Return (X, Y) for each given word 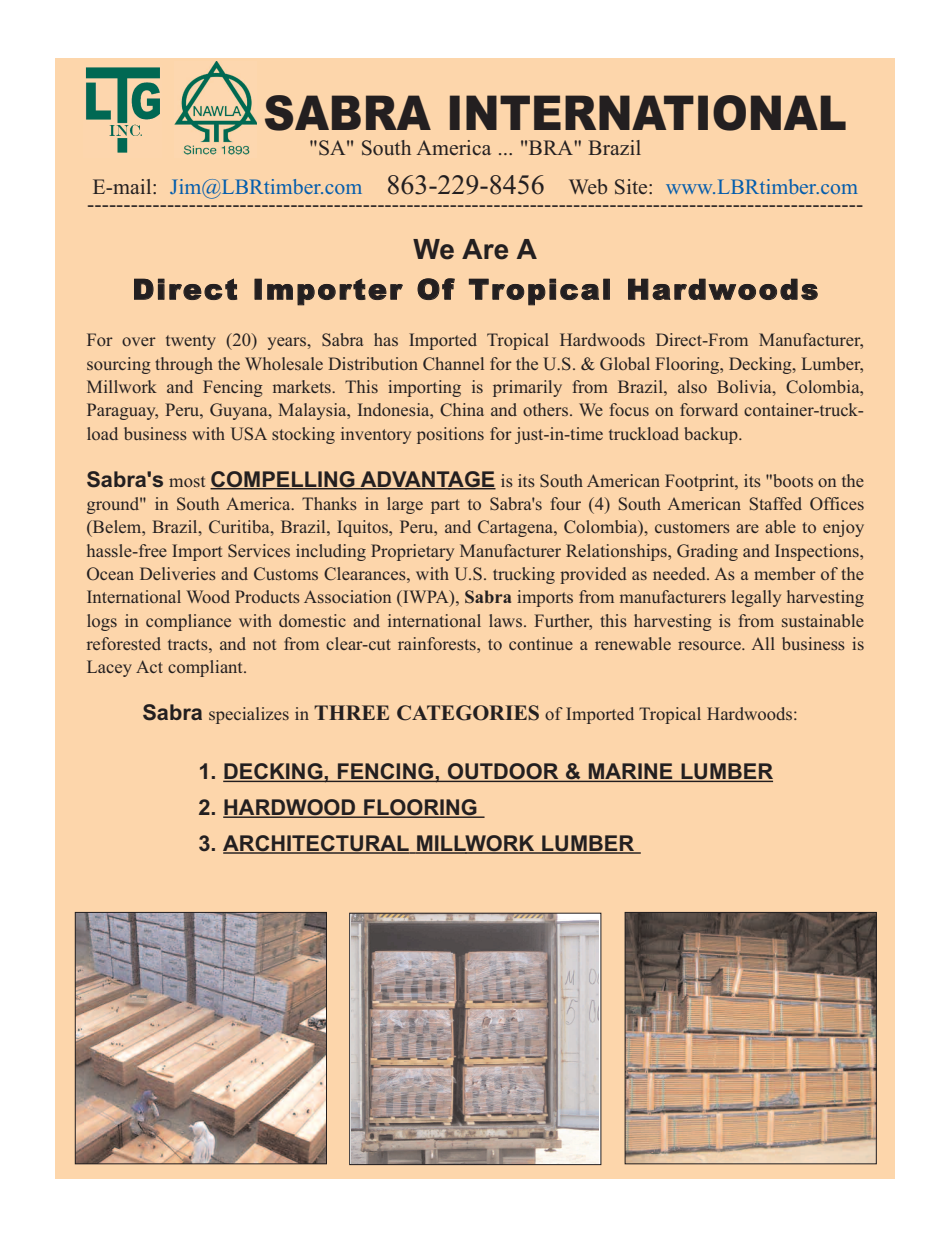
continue (541, 643)
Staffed (776, 503)
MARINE (631, 772)
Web (588, 186)
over (139, 341)
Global (625, 364)
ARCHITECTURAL (317, 844)
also (692, 386)
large (405, 505)
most (187, 481)
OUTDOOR (503, 772)
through (184, 365)
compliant (206, 668)
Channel (453, 363)
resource (710, 645)
